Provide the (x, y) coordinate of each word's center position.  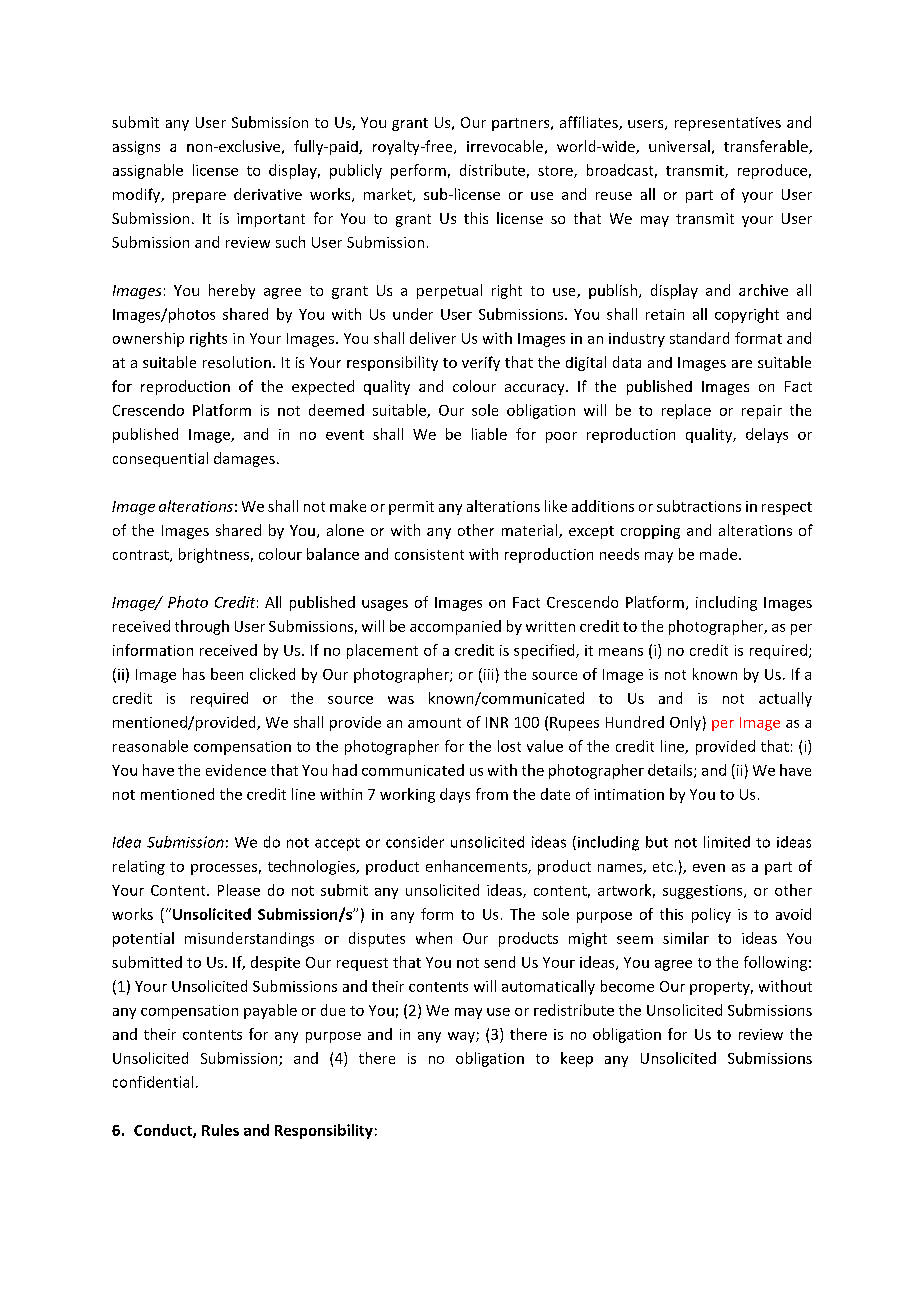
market (389, 195)
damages (244, 459)
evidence (236, 770)
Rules (220, 1130)
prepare (199, 197)
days (455, 795)
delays (767, 435)
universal (679, 146)
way (462, 1037)
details (671, 771)
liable (489, 434)
